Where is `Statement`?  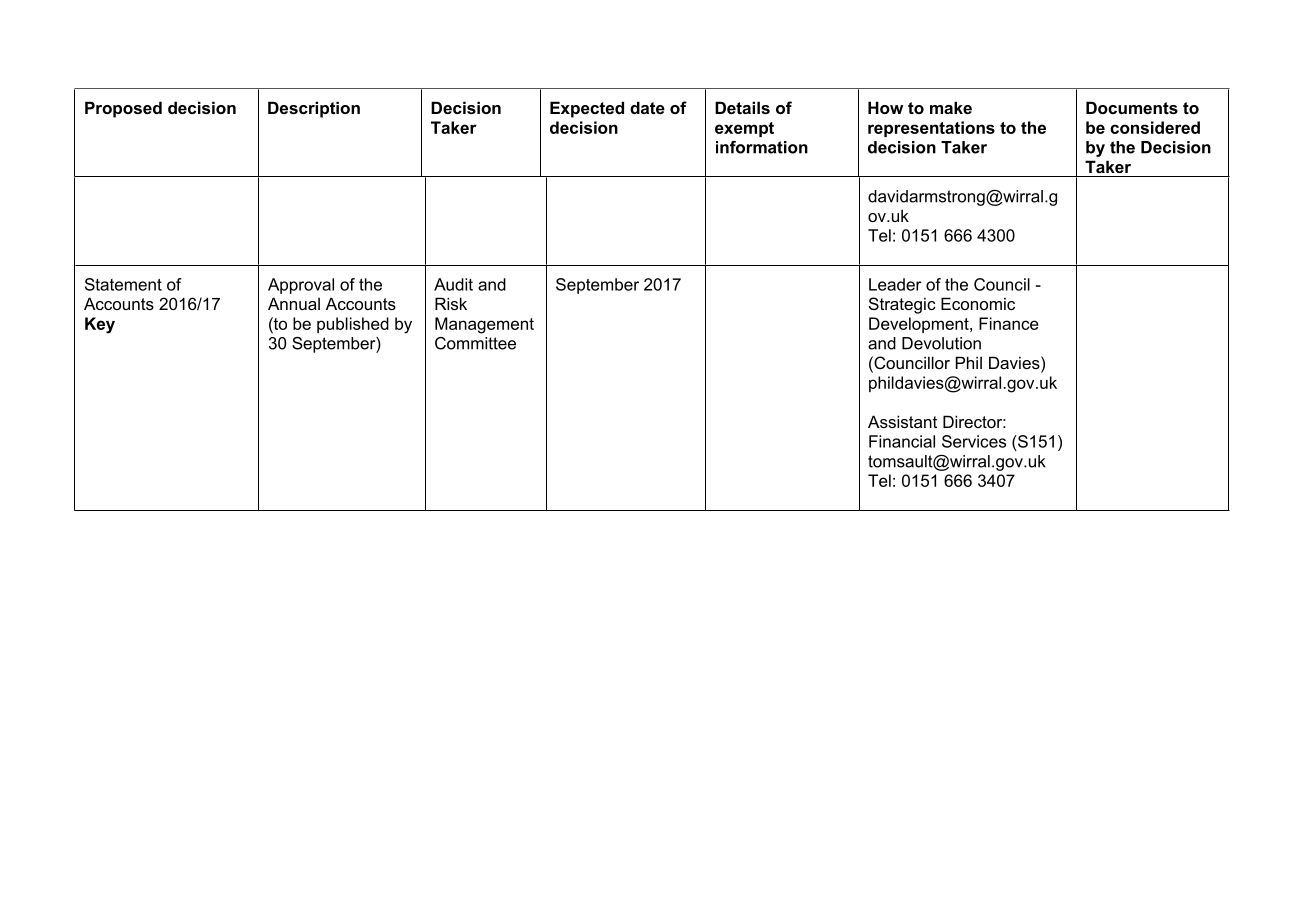 Statement is located at coordinates (123, 284).
